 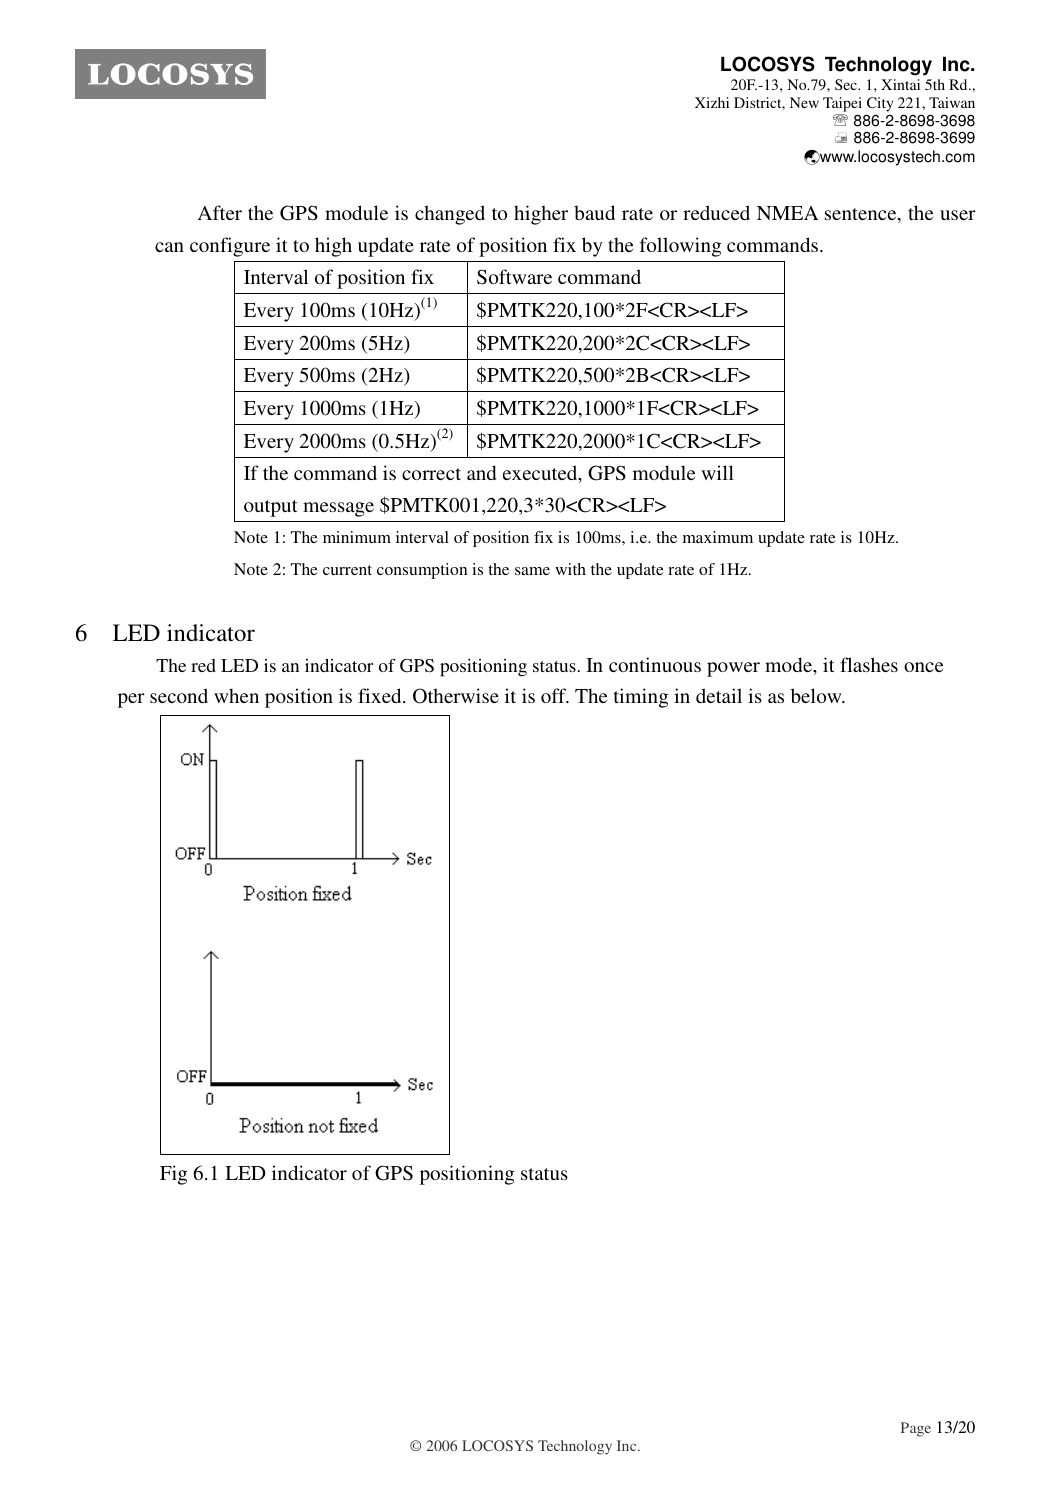 What do you see at coordinates (718, 537) in the page?
I see `maximum` at bounding box center [718, 537].
